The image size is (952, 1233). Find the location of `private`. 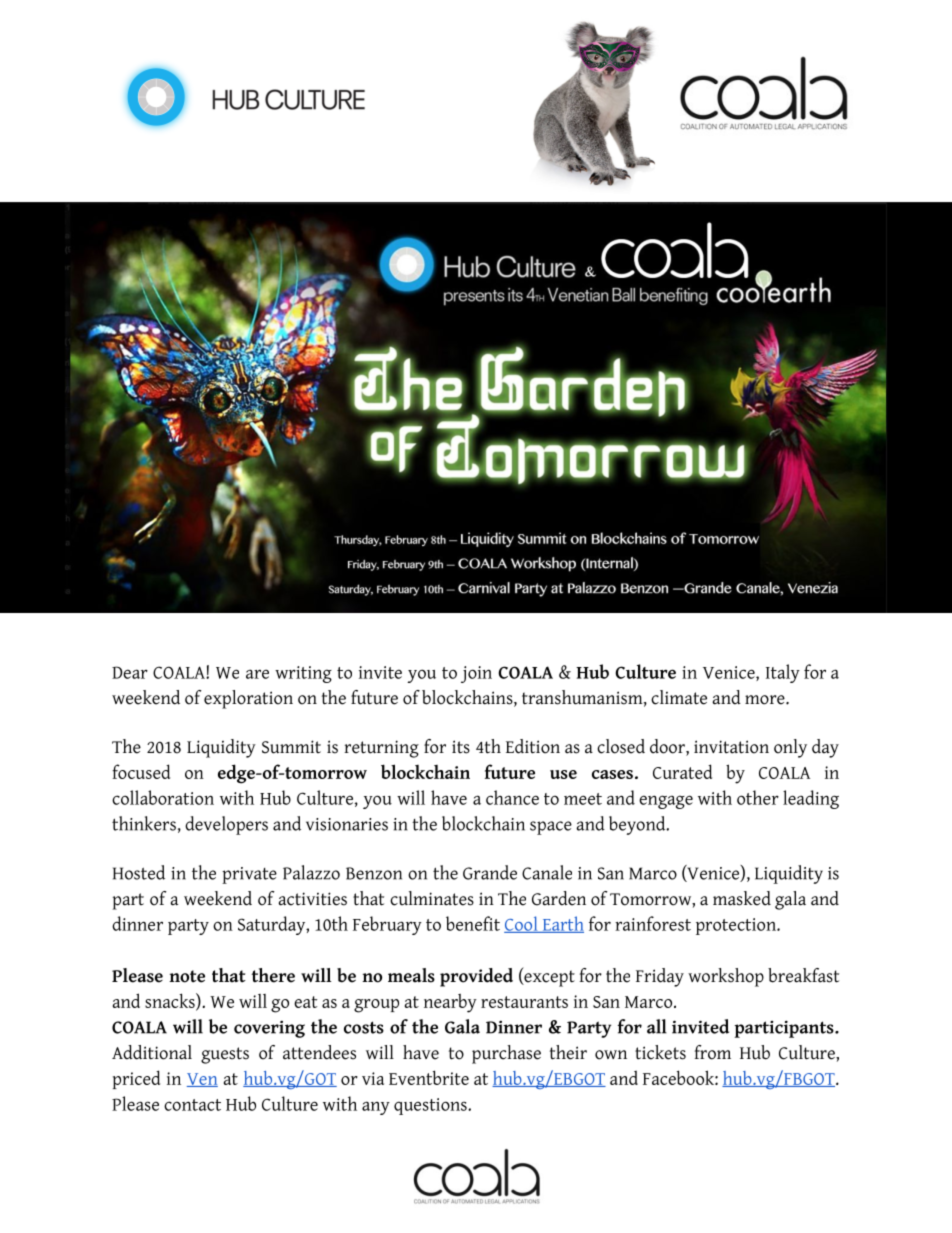

private is located at coordinates (249, 875).
